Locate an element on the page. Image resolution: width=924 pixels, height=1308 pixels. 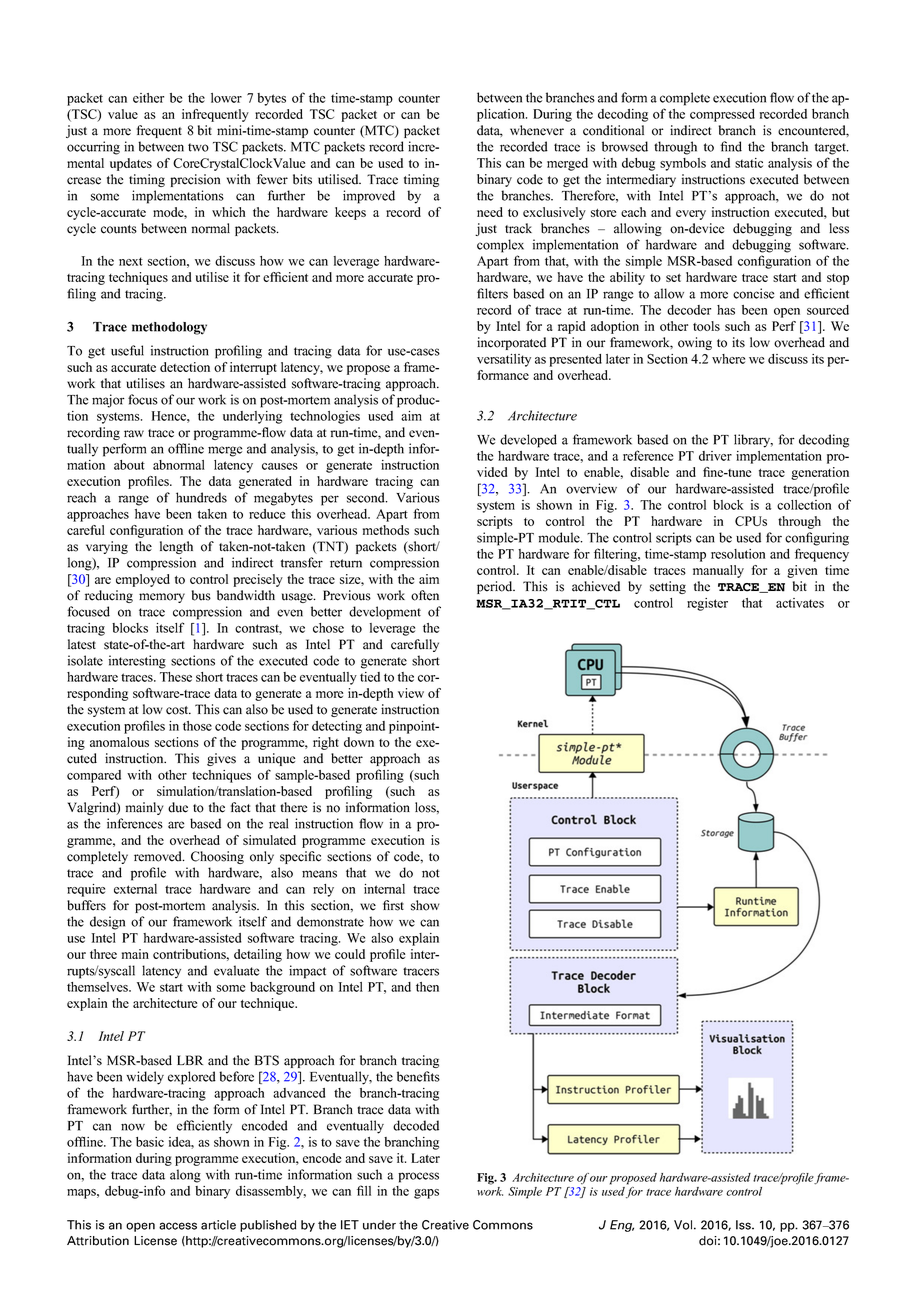
hundreds is located at coordinates (201, 497).
